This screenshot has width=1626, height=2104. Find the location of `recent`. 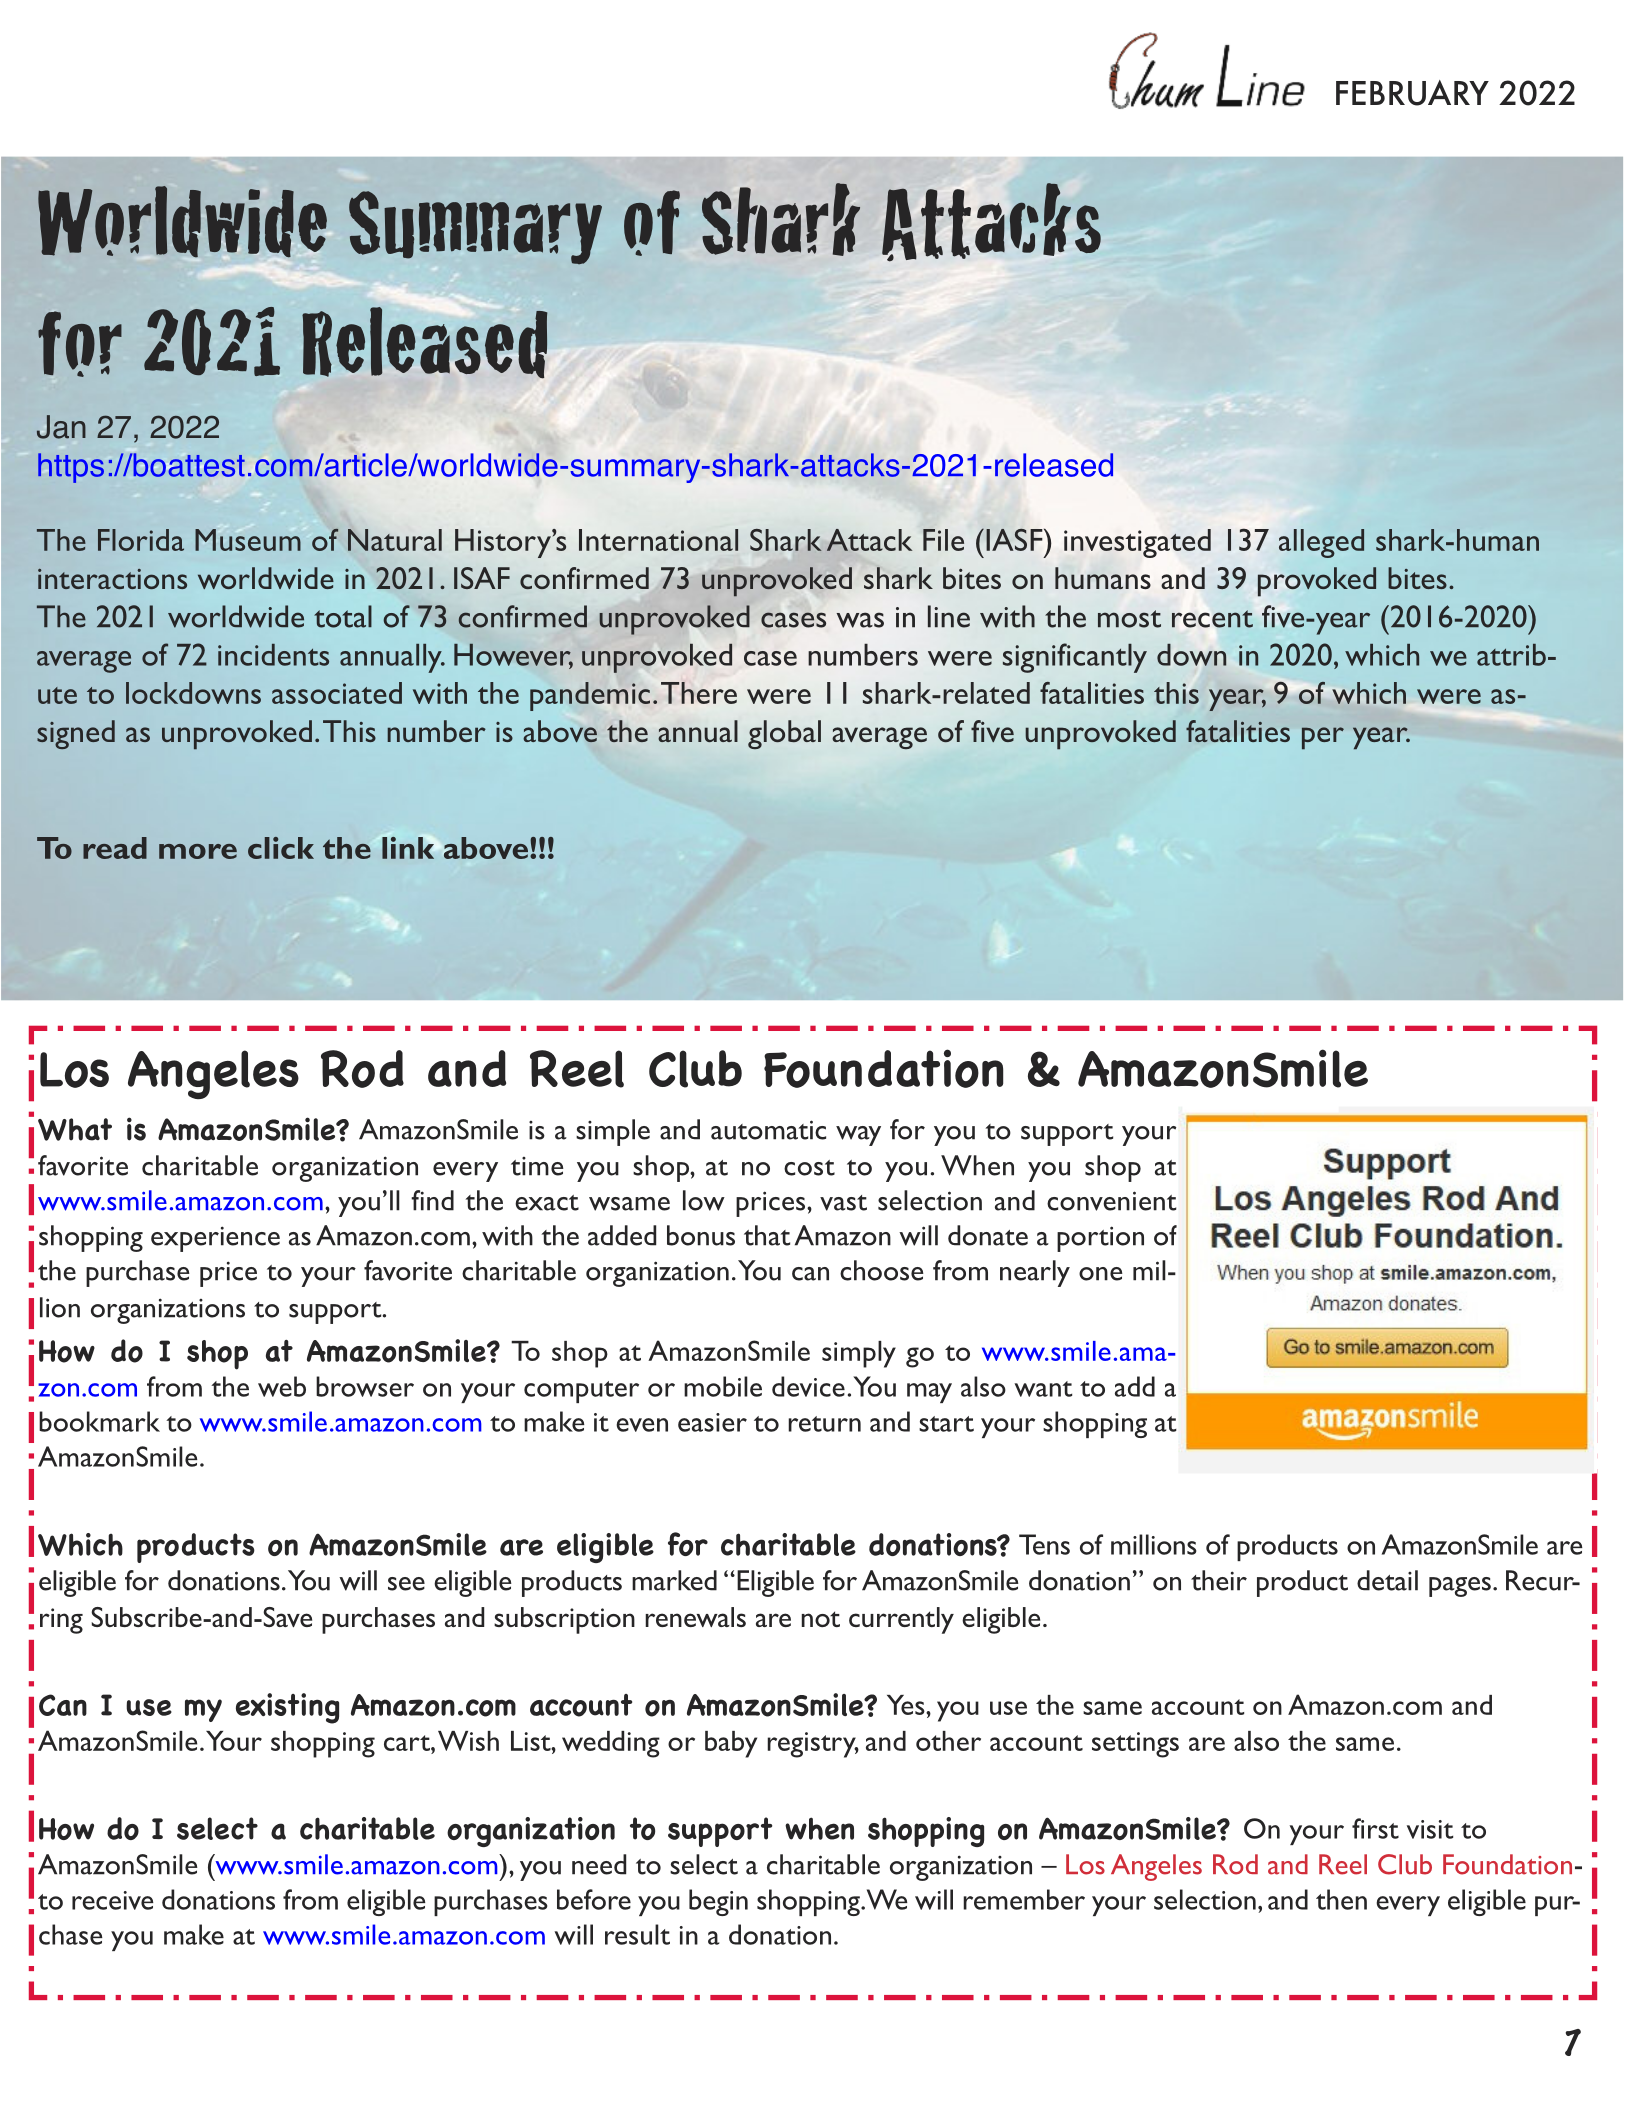

recent is located at coordinates (1212, 619).
